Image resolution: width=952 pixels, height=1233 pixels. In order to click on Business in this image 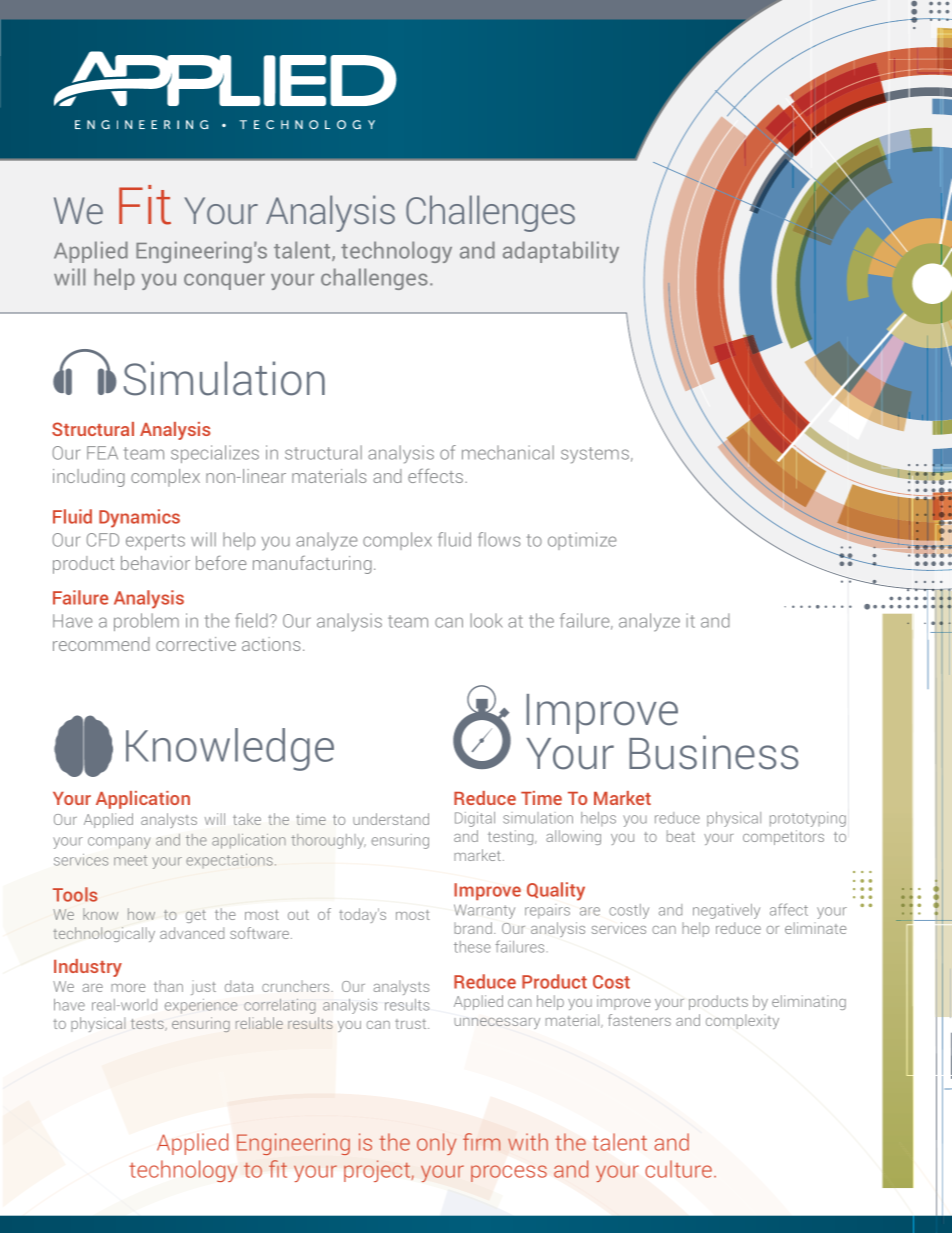, I will do `click(713, 752)`.
